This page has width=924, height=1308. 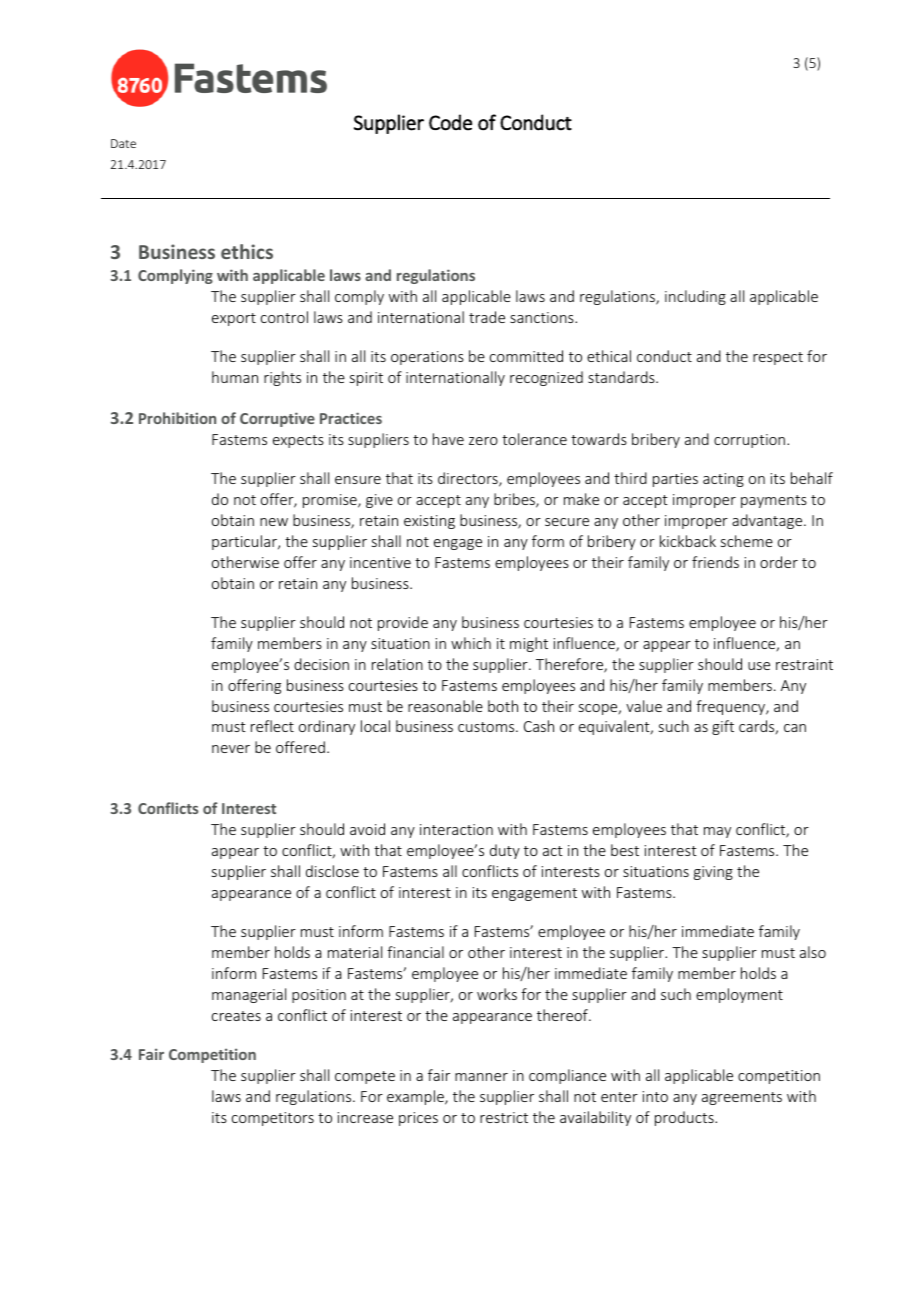 What do you see at coordinates (723, 480) in the page?
I see `acting` at bounding box center [723, 480].
